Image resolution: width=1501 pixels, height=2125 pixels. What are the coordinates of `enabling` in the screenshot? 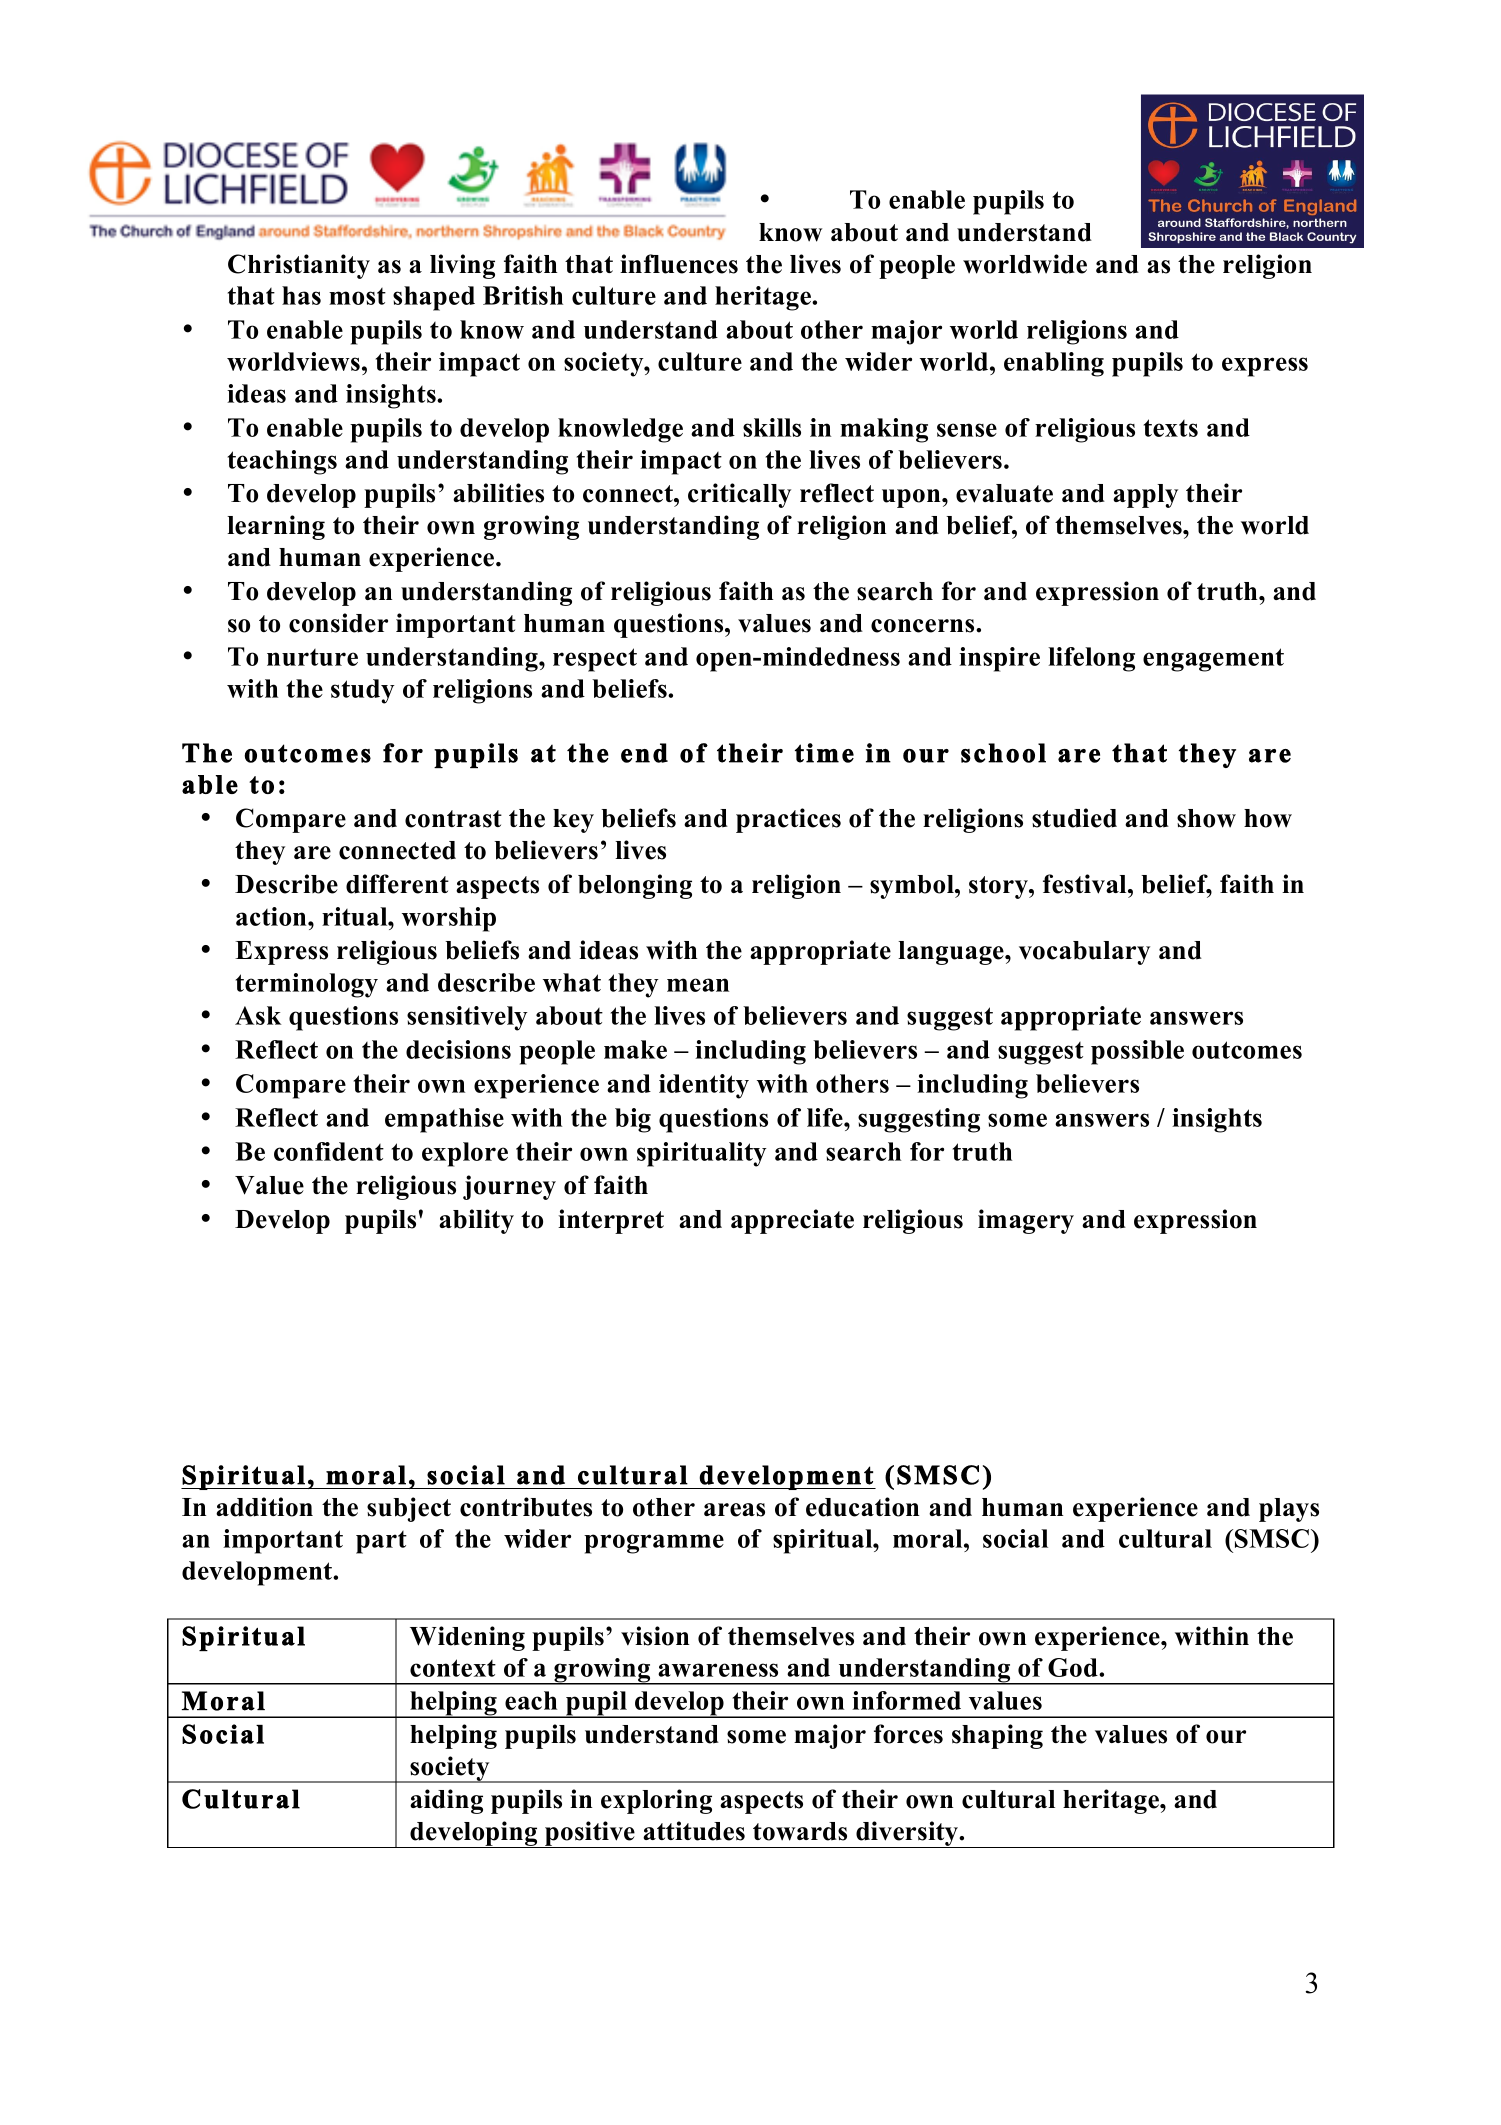 It's located at (1054, 364).
